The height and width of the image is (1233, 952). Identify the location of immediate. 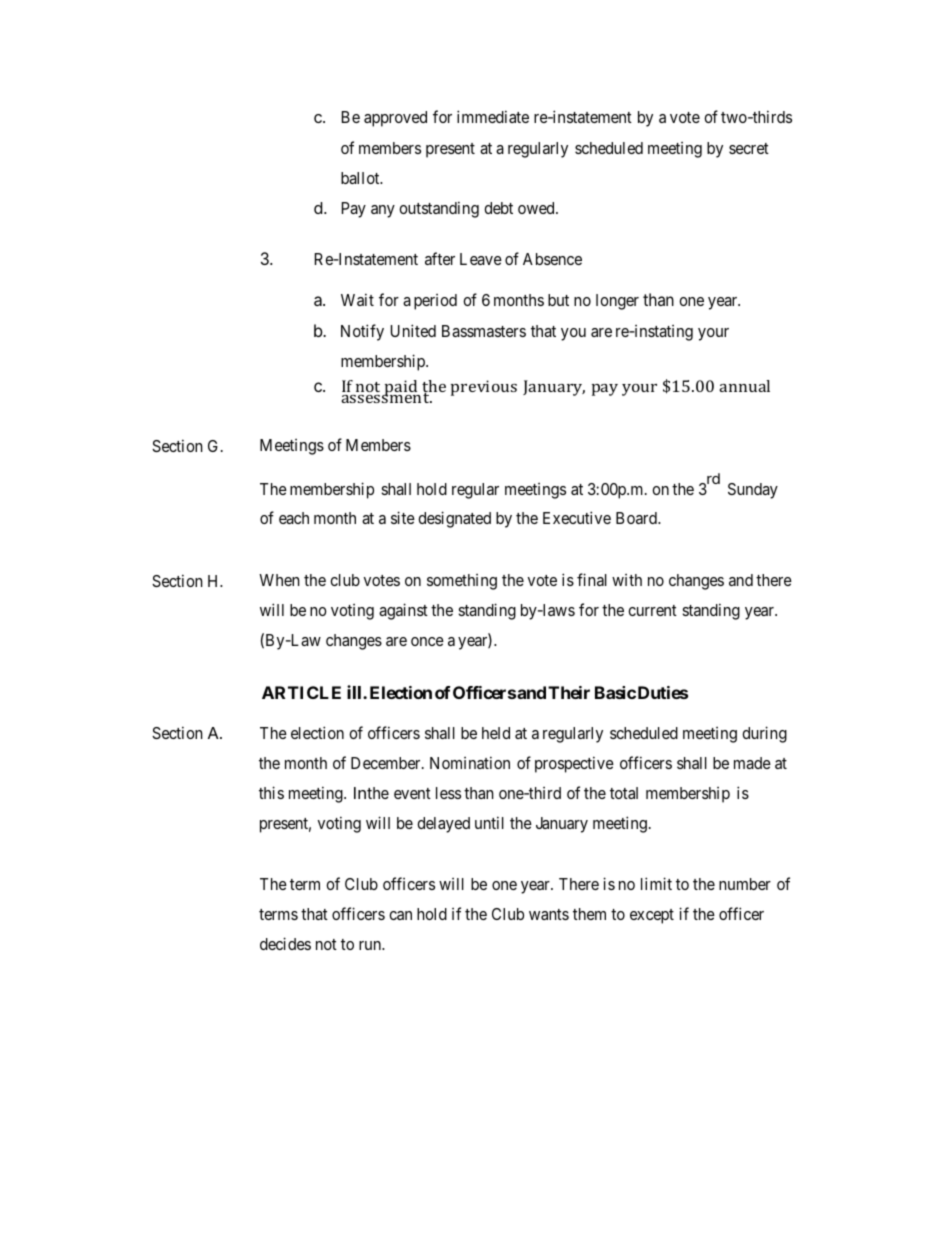
(493, 116).
